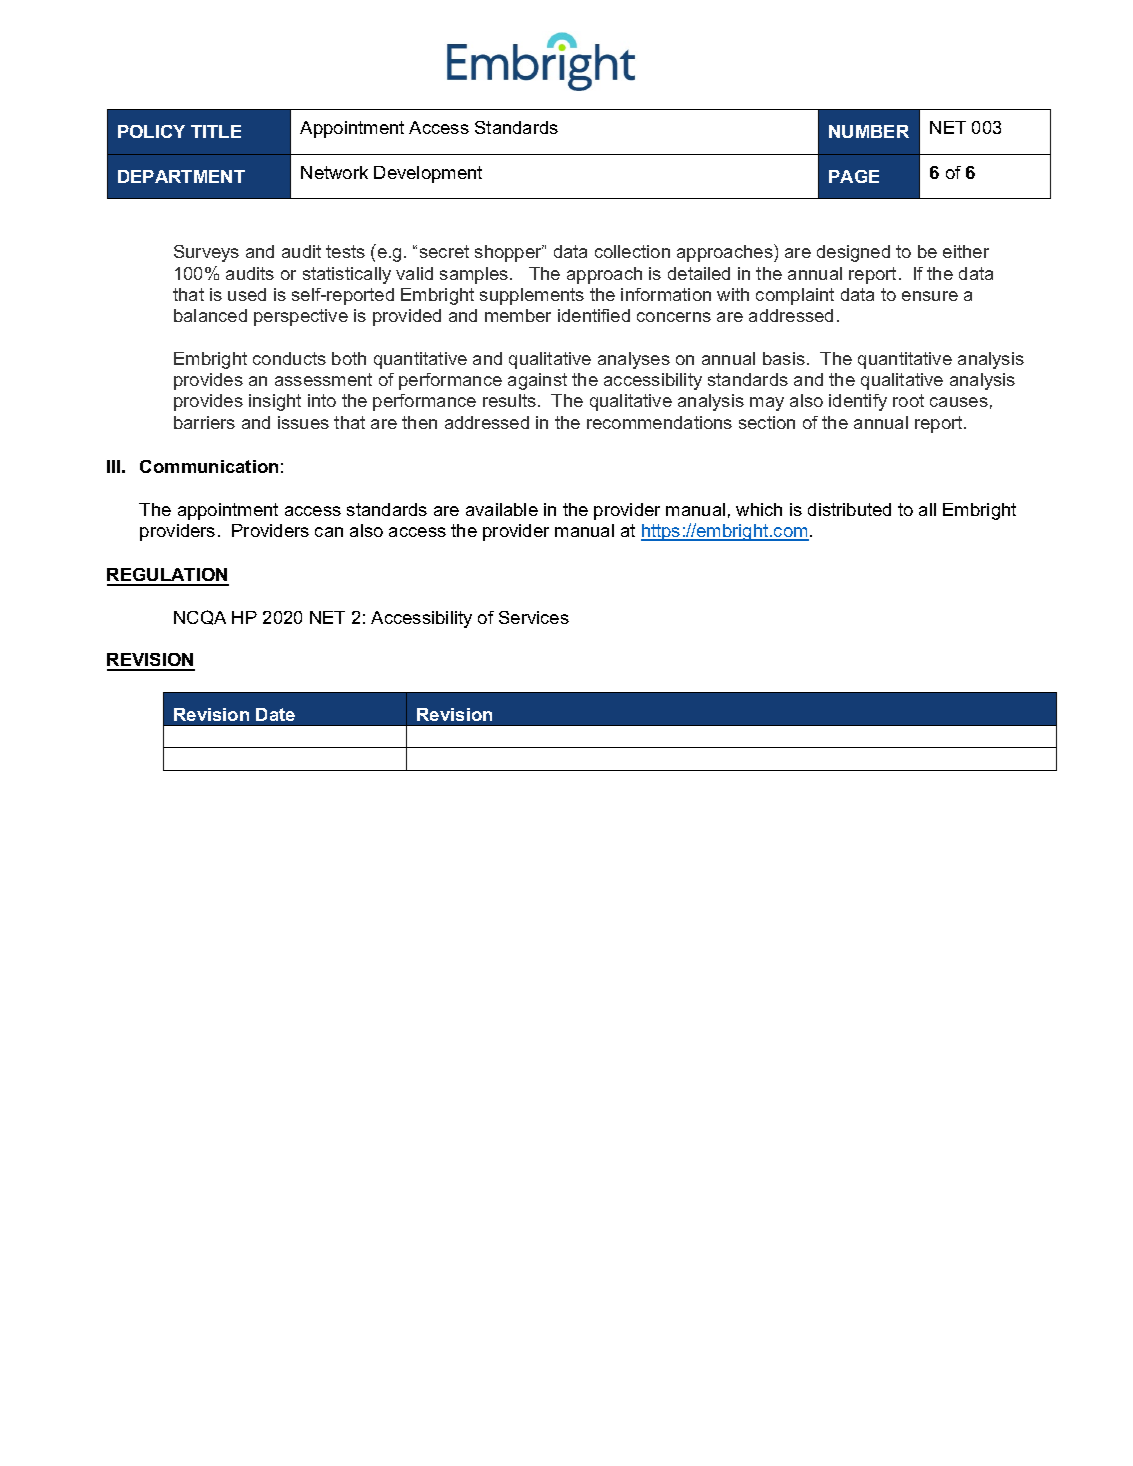 Image resolution: width=1133 pixels, height=1466 pixels. What do you see at coordinates (759, 509) in the screenshot?
I see `which` at bounding box center [759, 509].
